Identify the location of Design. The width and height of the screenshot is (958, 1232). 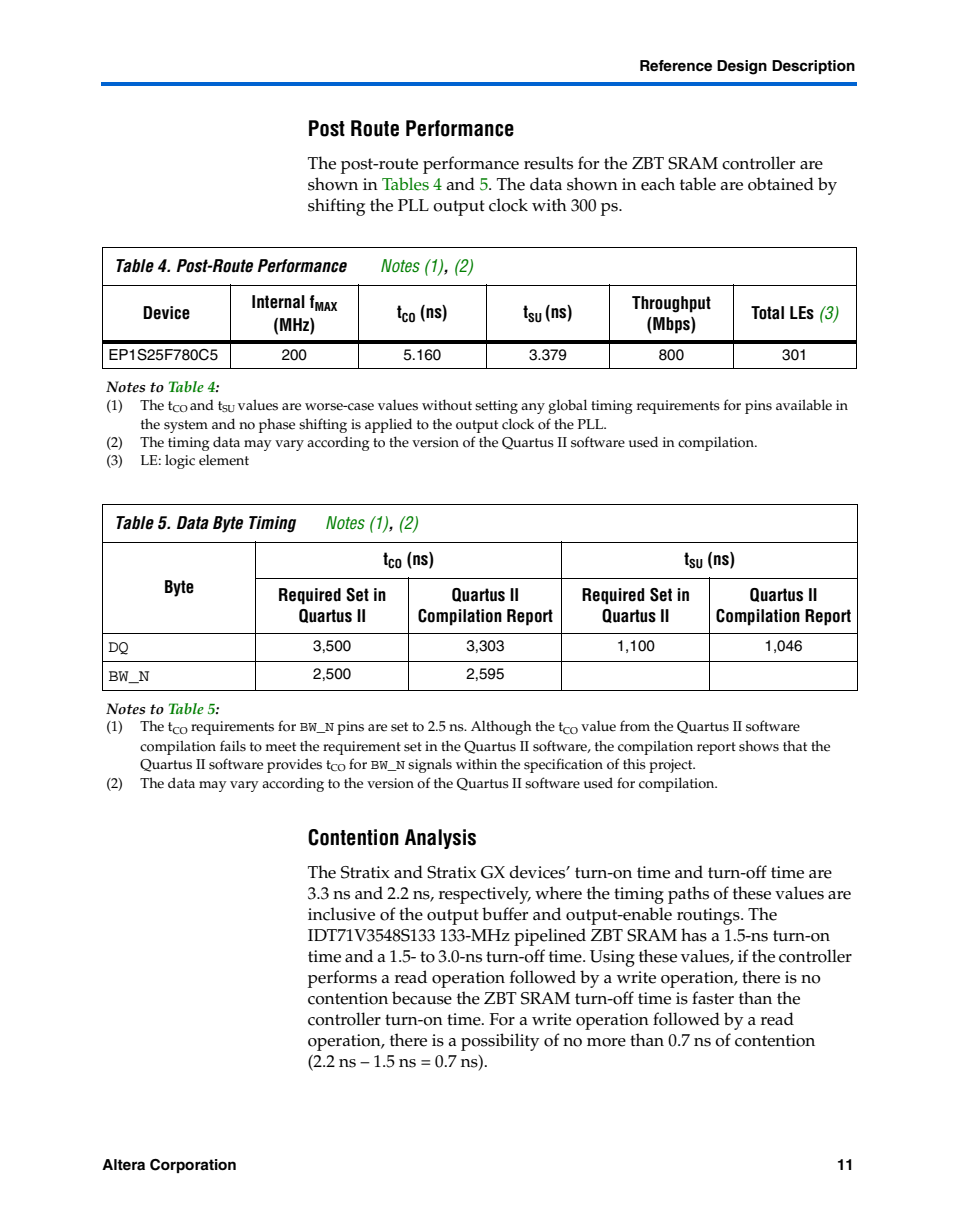
(742, 67).
